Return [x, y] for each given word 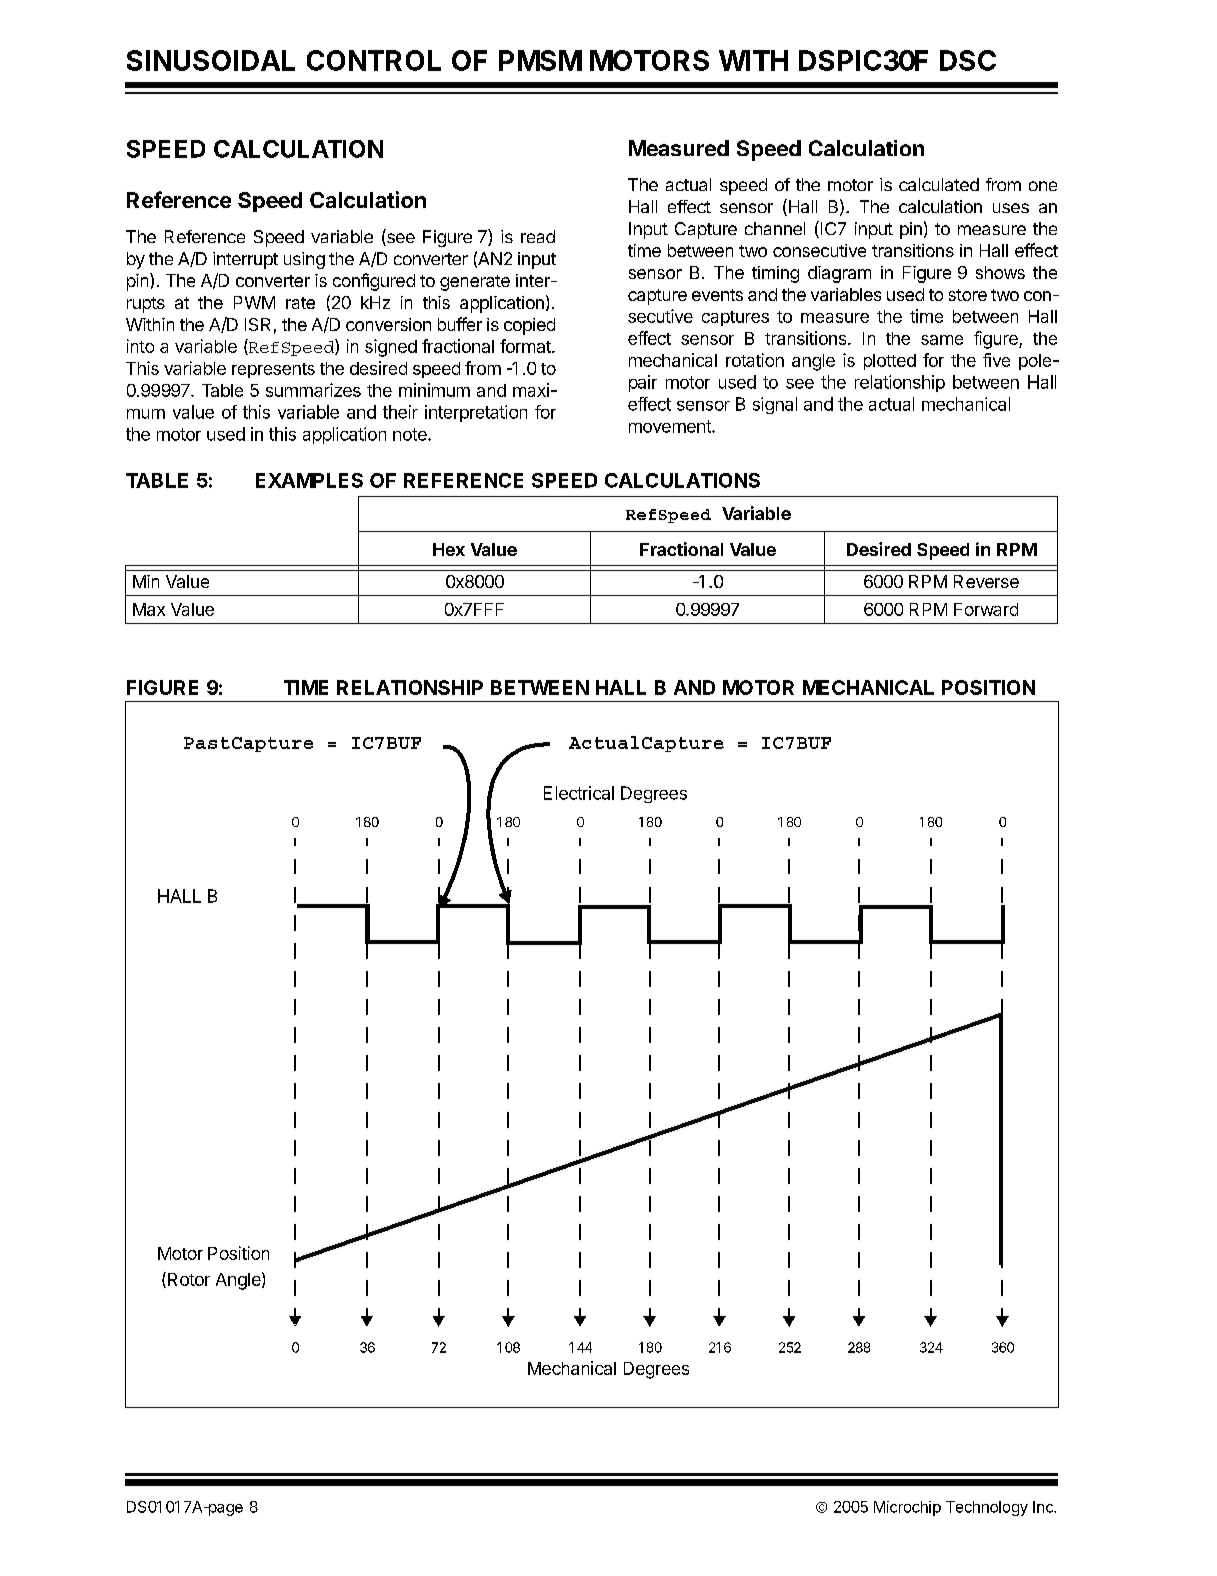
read [538, 236]
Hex [449, 549]
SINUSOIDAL [211, 60]
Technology [987, 1508]
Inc [1044, 1507]
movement [671, 426]
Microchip [907, 1508]
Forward [986, 609]
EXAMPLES [309, 480]
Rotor [187, 1280]
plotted [890, 362]
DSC [968, 60]
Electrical [579, 793]
